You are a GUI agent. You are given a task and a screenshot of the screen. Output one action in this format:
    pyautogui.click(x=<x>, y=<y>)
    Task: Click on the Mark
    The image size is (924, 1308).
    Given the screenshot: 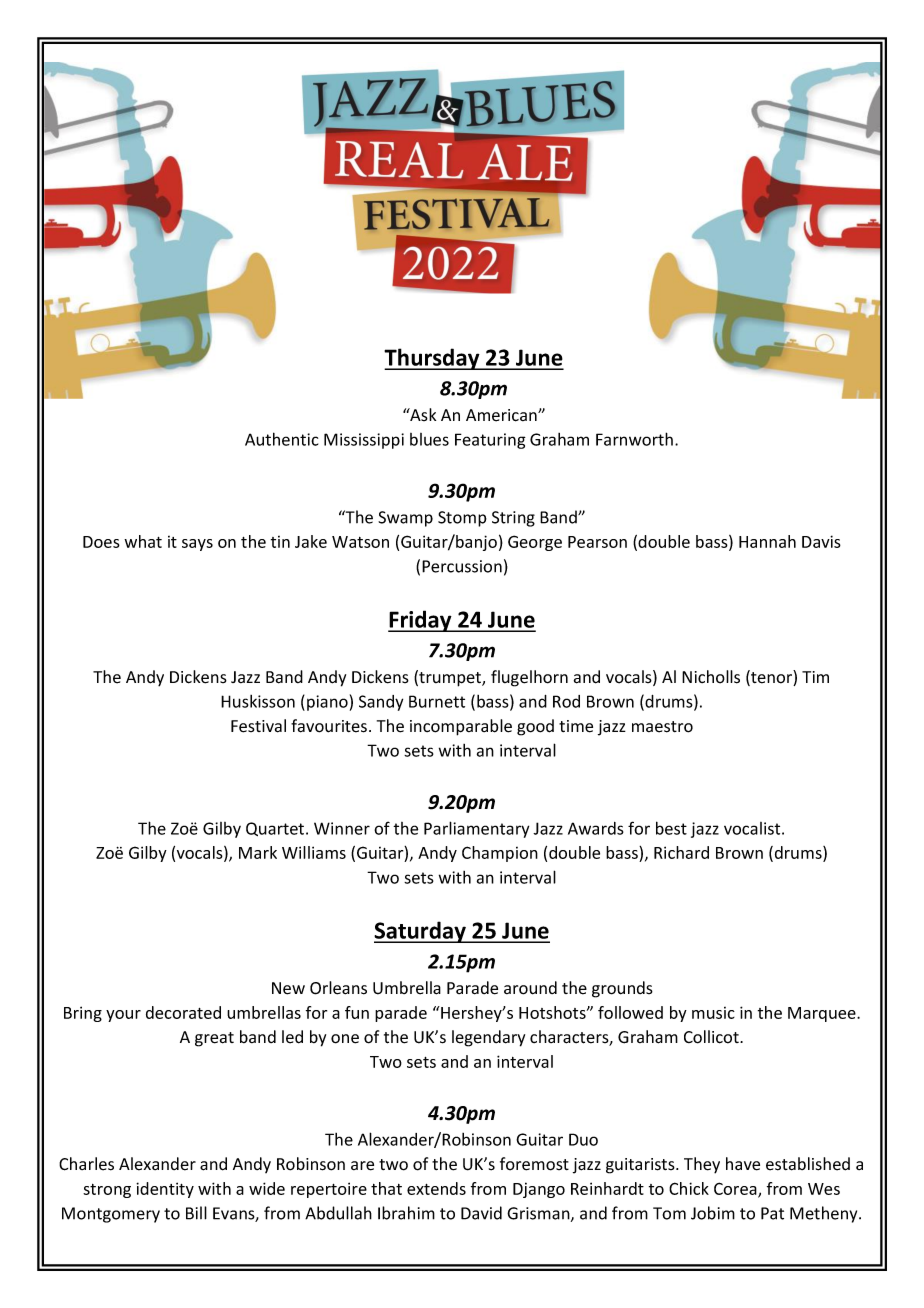 What is the action you would take?
    pyautogui.click(x=258, y=852)
